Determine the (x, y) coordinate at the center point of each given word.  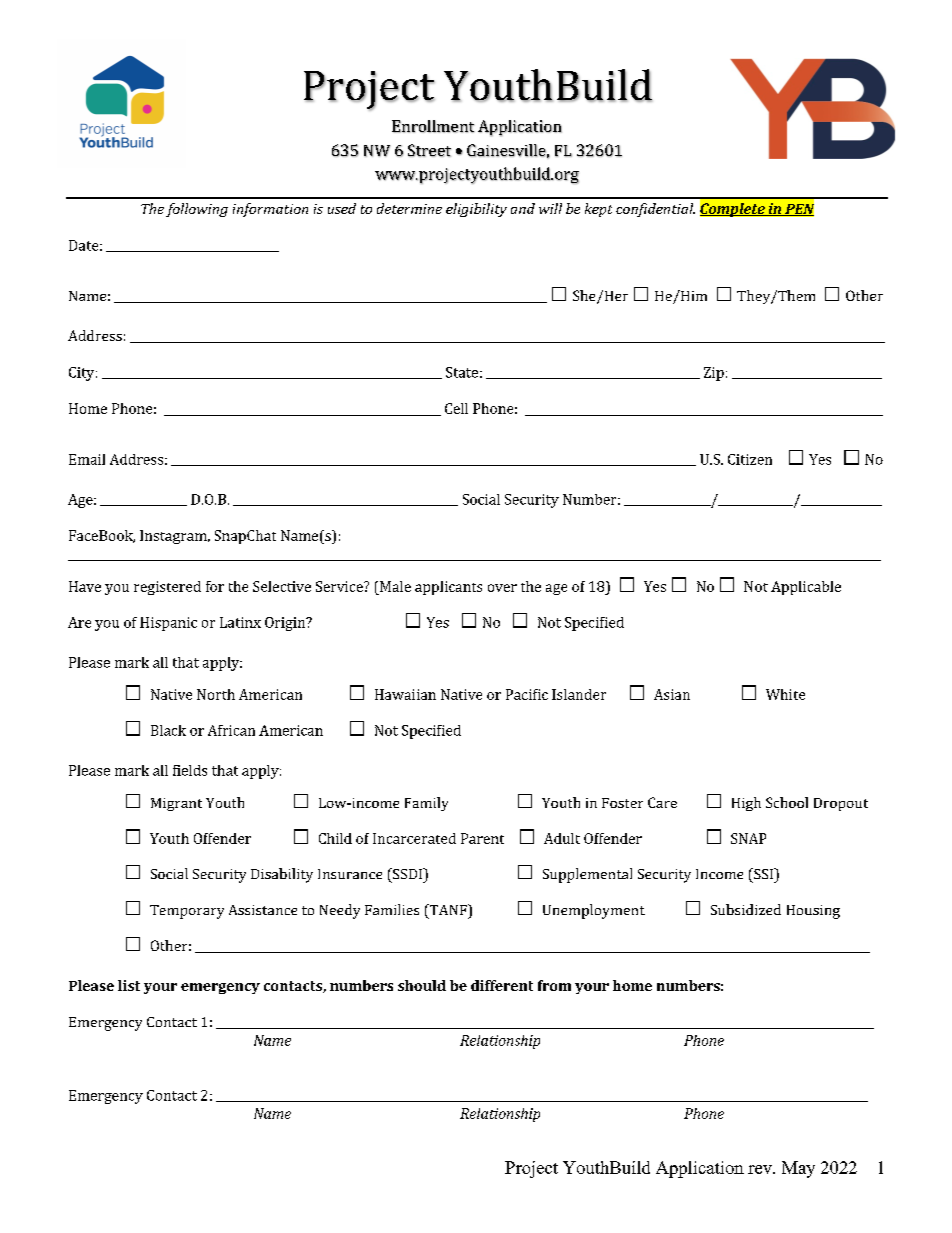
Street (429, 150)
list (129, 985)
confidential (655, 210)
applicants (448, 588)
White (785, 694)
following (197, 210)
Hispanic (168, 624)
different (502, 985)
